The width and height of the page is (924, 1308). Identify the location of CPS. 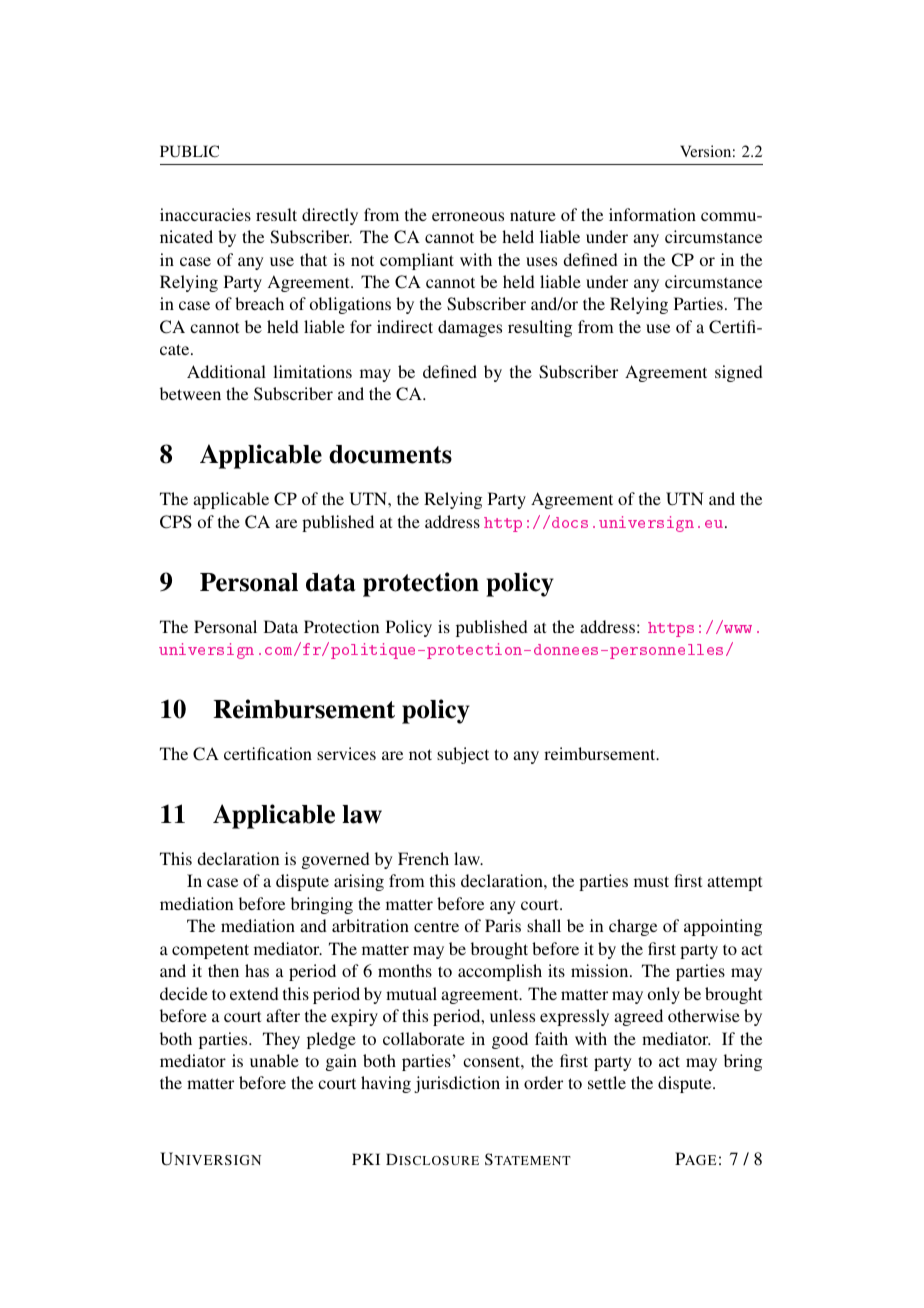
(176, 522).
